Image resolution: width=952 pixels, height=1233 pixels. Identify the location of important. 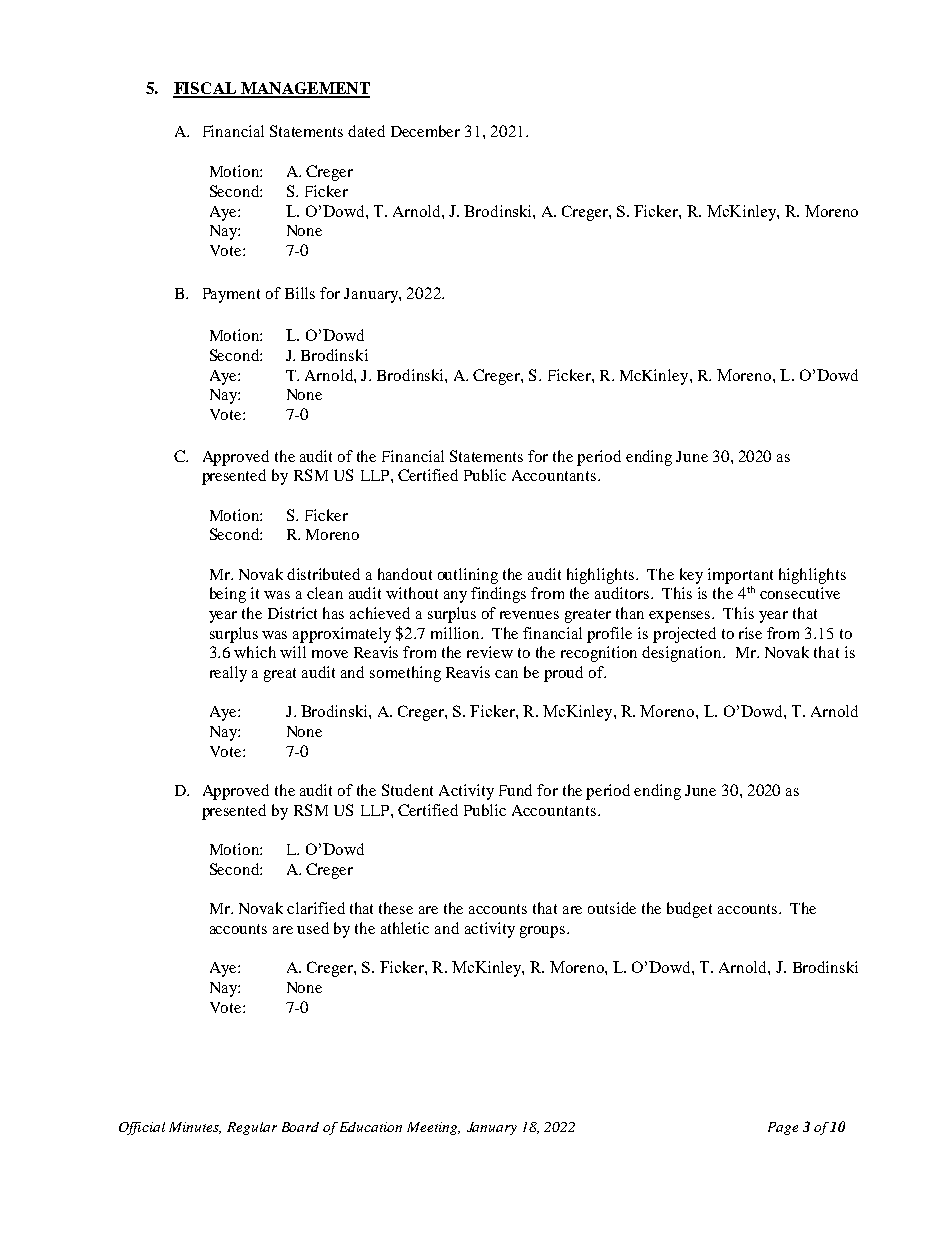
(740, 576).
